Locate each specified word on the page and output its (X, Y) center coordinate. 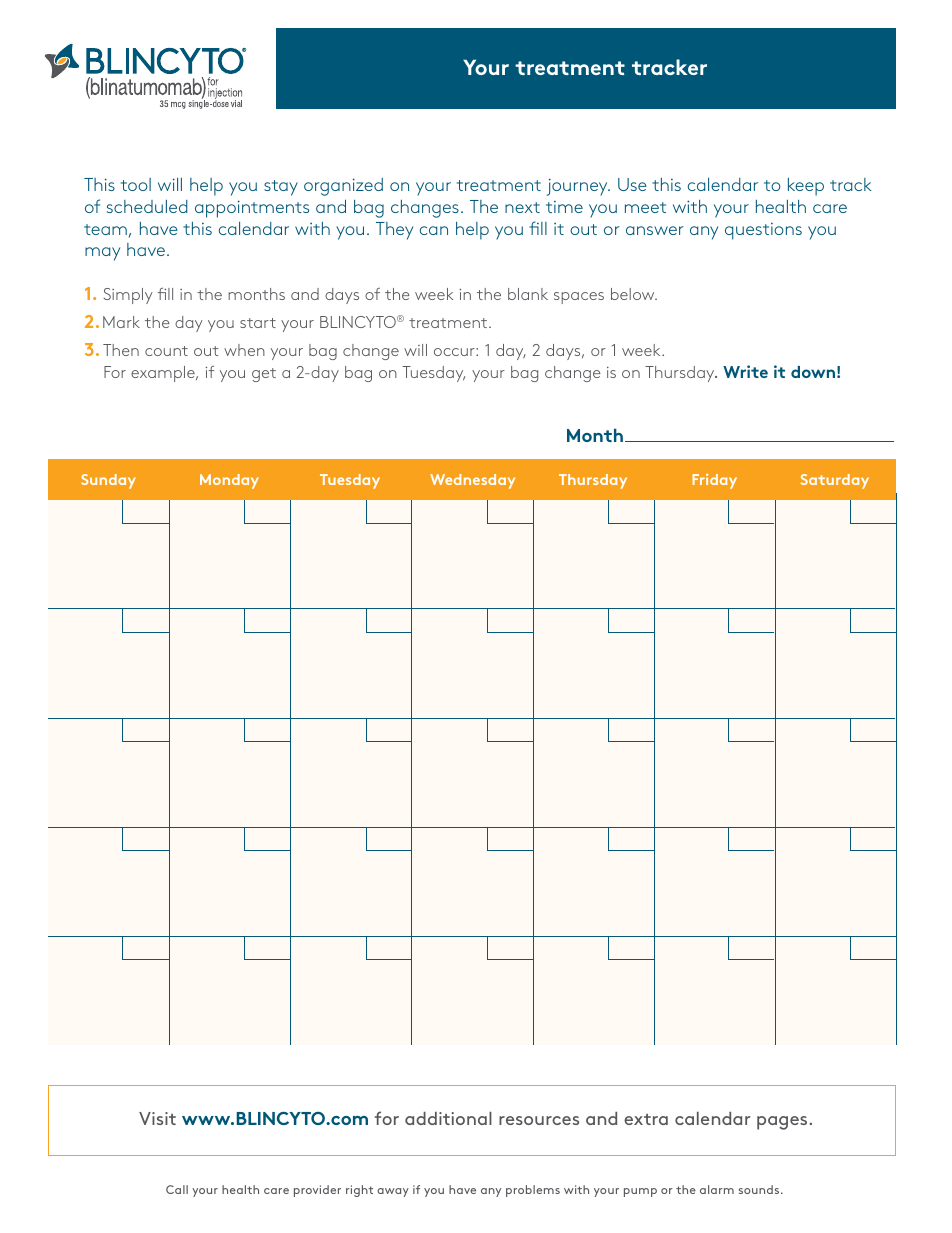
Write (745, 371)
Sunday (108, 481)
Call (177, 1189)
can (434, 230)
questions (763, 231)
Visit (157, 1118)
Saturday (834, 481)
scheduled (147, 206)
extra (646, 1119)
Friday (714, 481)
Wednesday (472, 481)
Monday (229, 481)
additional (448, 1118)
